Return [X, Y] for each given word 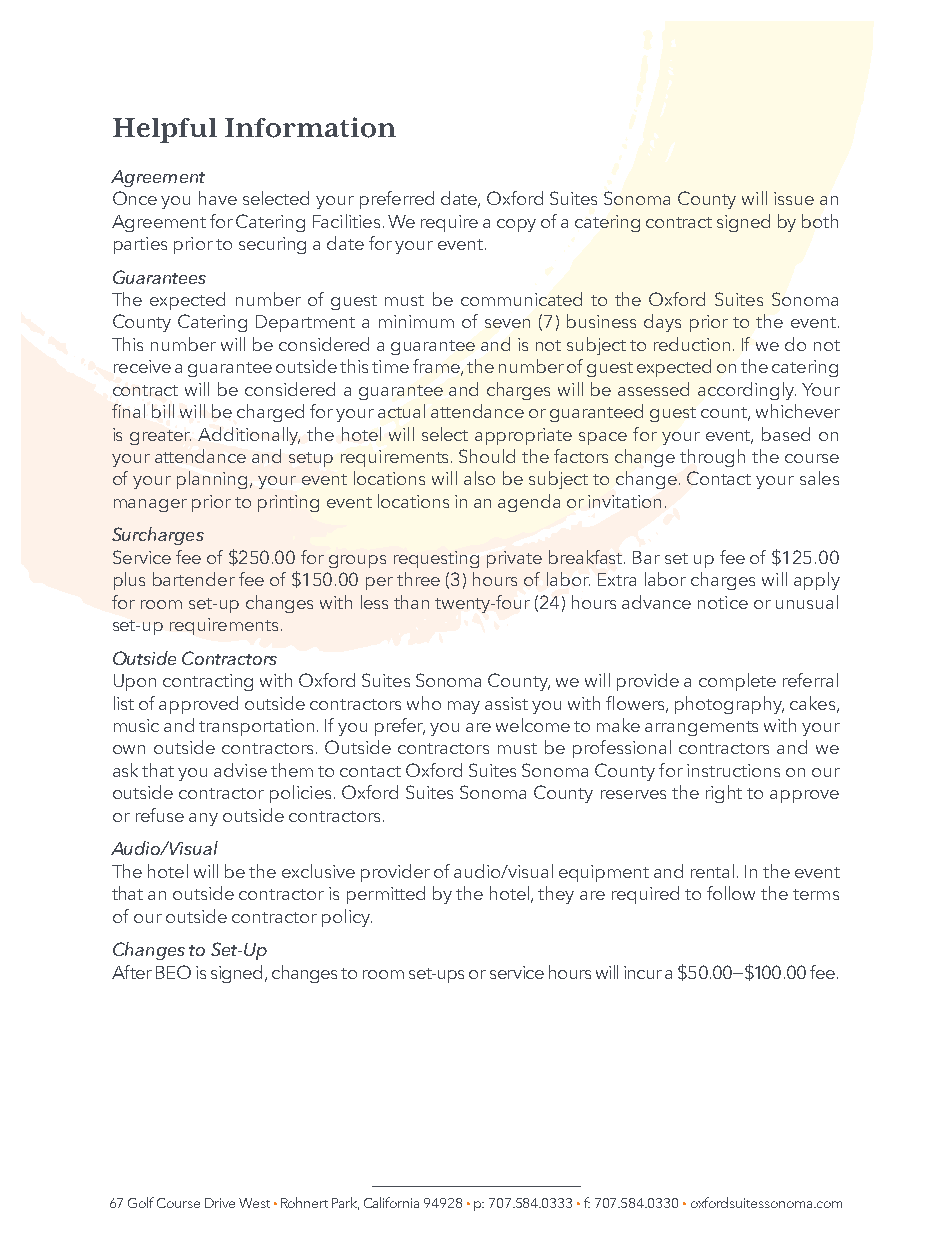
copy [516, 225]
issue [794, 198]
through [712, 458]
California [391, 1202]
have [218, 198]
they [556, 895]
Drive [220, 1203]
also [479, 478]
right [724, 794]
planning [214, 480]
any [203, 819]
